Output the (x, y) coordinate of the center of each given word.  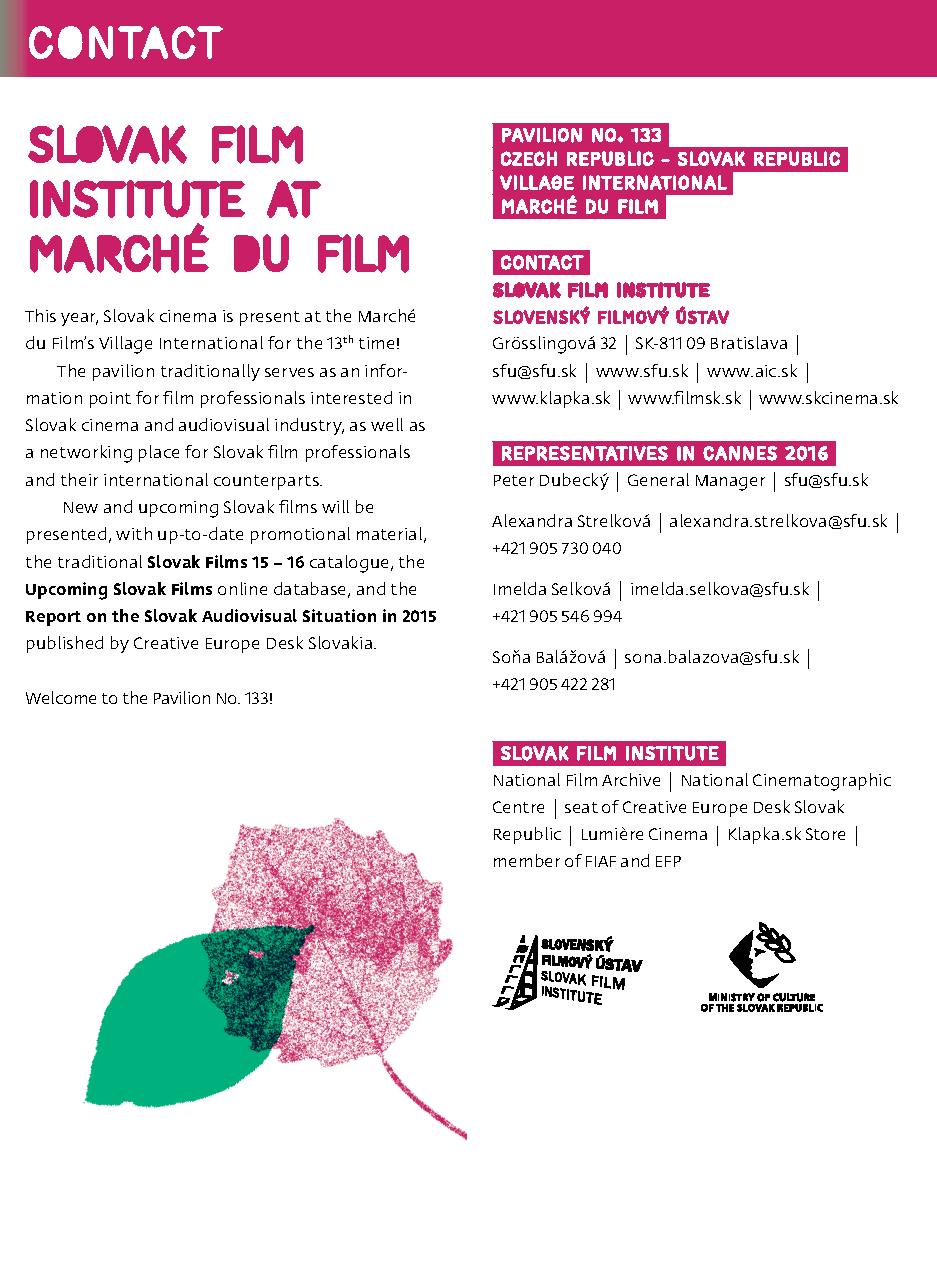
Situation (339, 615)
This (40, 315)
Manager (730, 483)
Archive (631, 779)
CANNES (740, 453)
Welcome (61, 697)
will (335, 506)
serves (289, 372)
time (376, 343)
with (134, 533)
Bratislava (749, 342)
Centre (518, 807)
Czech (529, 158)
